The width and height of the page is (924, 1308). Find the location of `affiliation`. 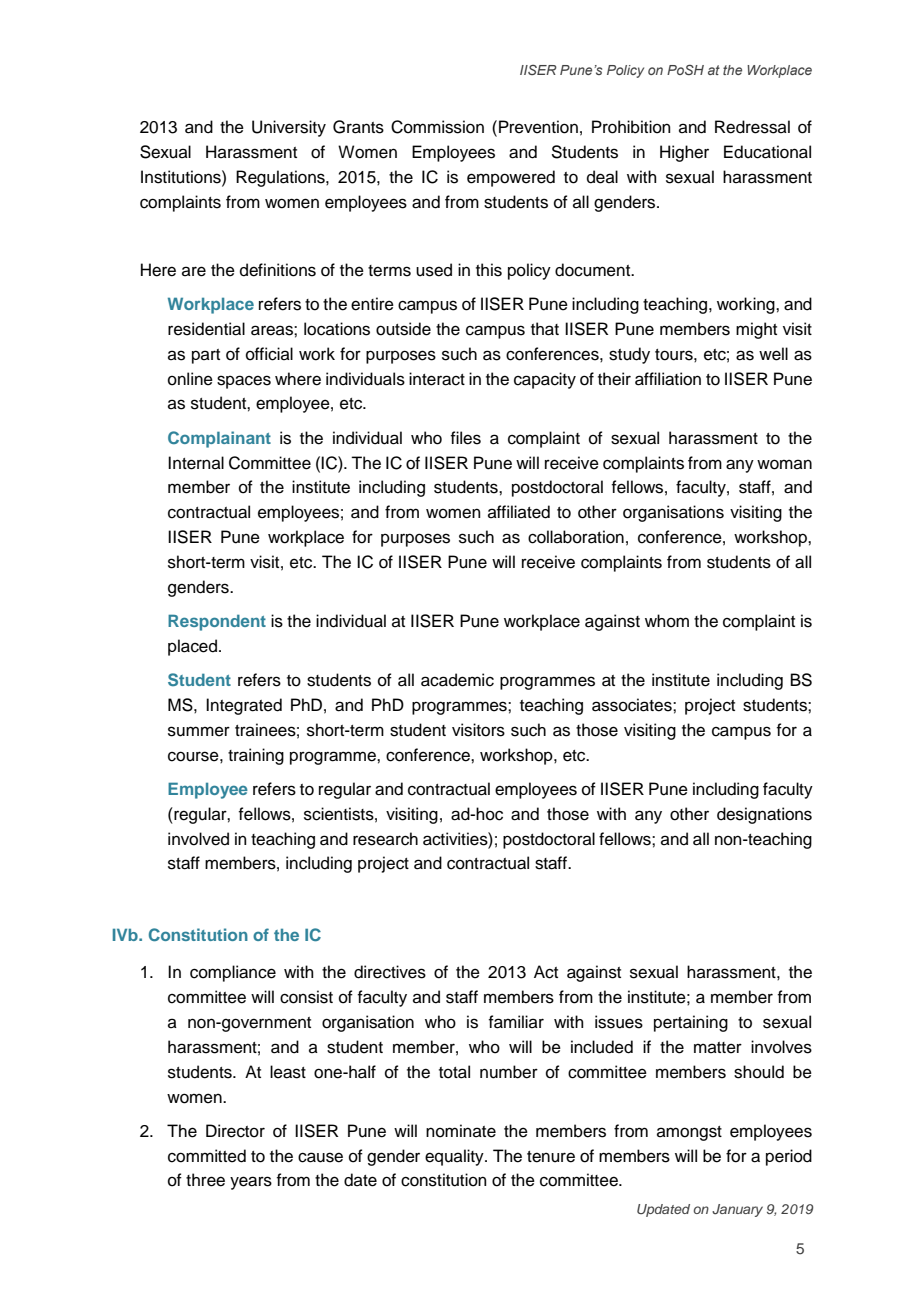

affiliation is located at coordinates (668, 379).
